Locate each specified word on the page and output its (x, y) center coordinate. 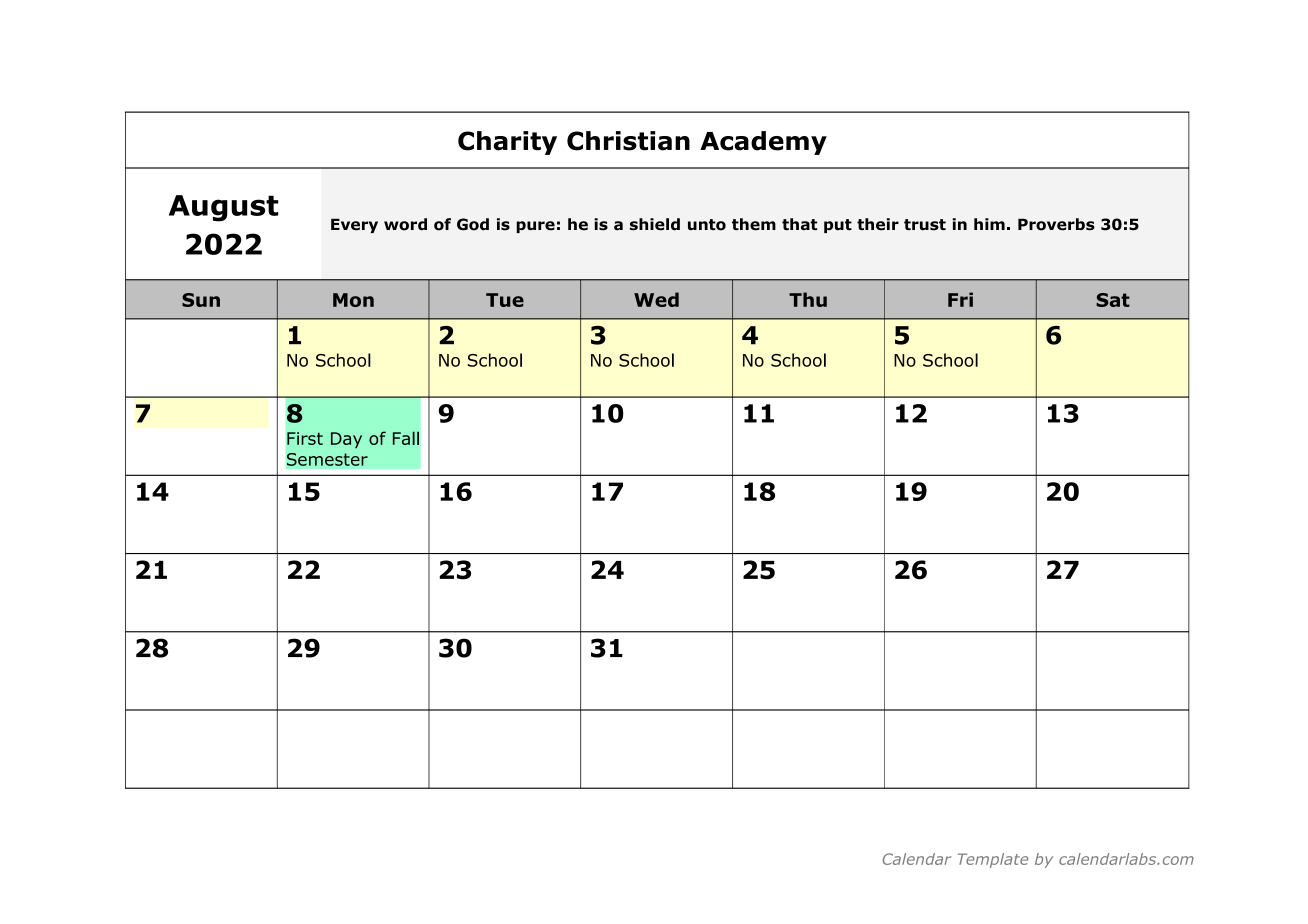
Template (993, 860)
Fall (406, 438)
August (224, 208)
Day (346, 440)
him (989, 224)
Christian (628, 141)
